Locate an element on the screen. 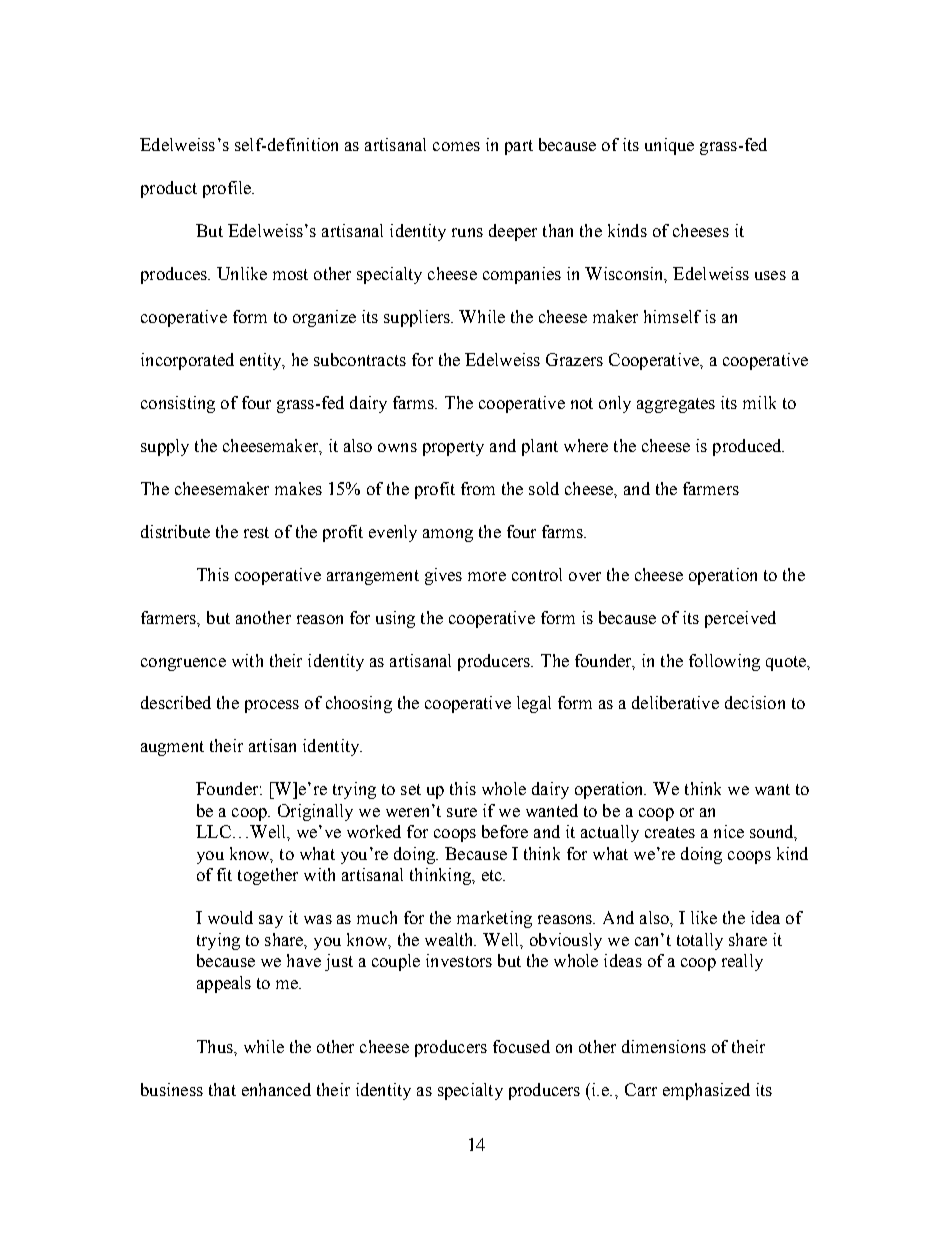 This screenshot has height=1233, width=952. together is located at coordinates (268, 876).
